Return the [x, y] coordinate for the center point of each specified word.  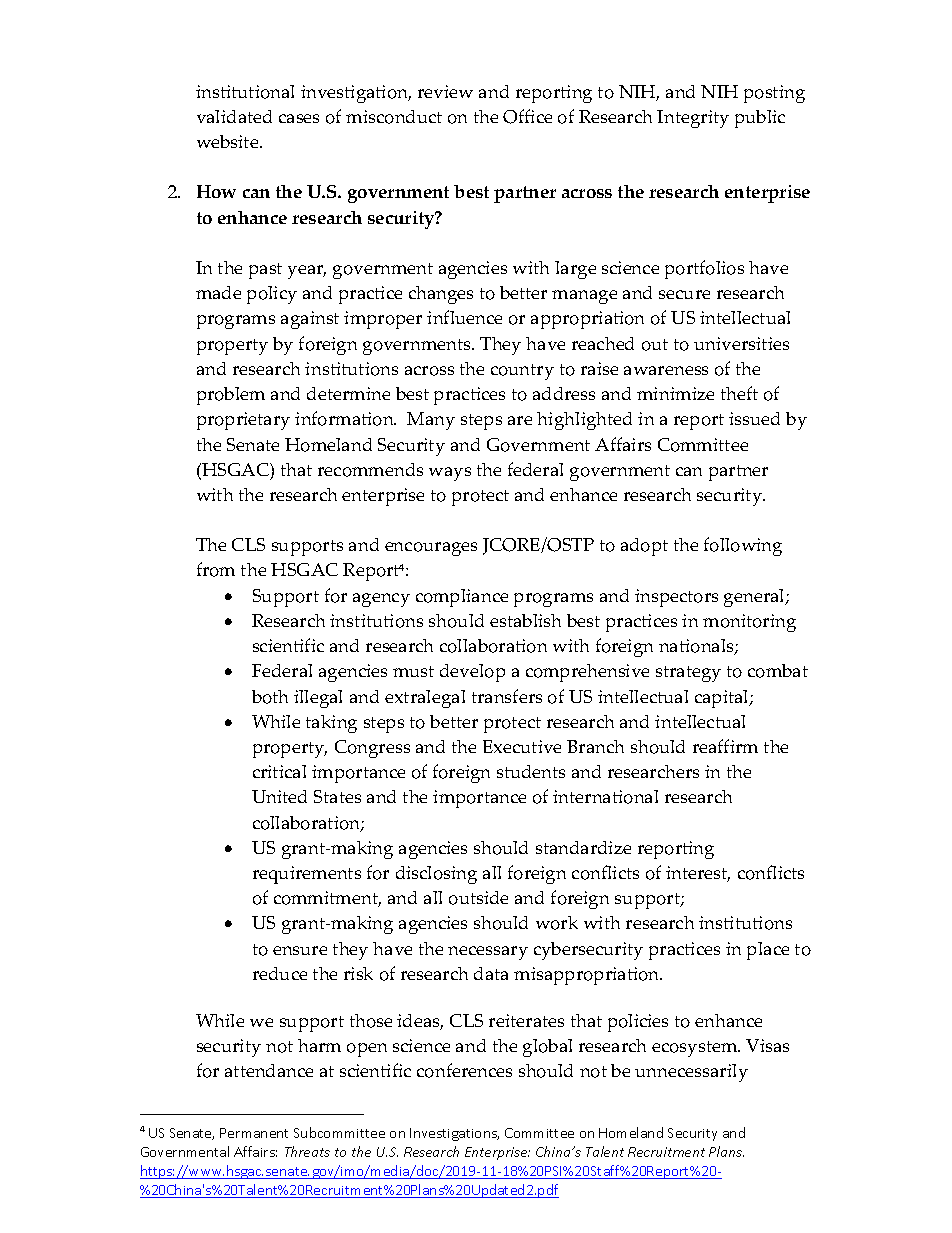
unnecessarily [691, 1073]
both [270, 697]
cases [299, 118]
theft [739, 393]
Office [527, 116]
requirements [307, 875]
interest [698, 874]
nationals [697, 647]
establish [525, 620]
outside [478, 898]
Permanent [254, 1133]
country [522, 372]
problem [231, 396]
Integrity [693, 119]
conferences [464, 1070]
